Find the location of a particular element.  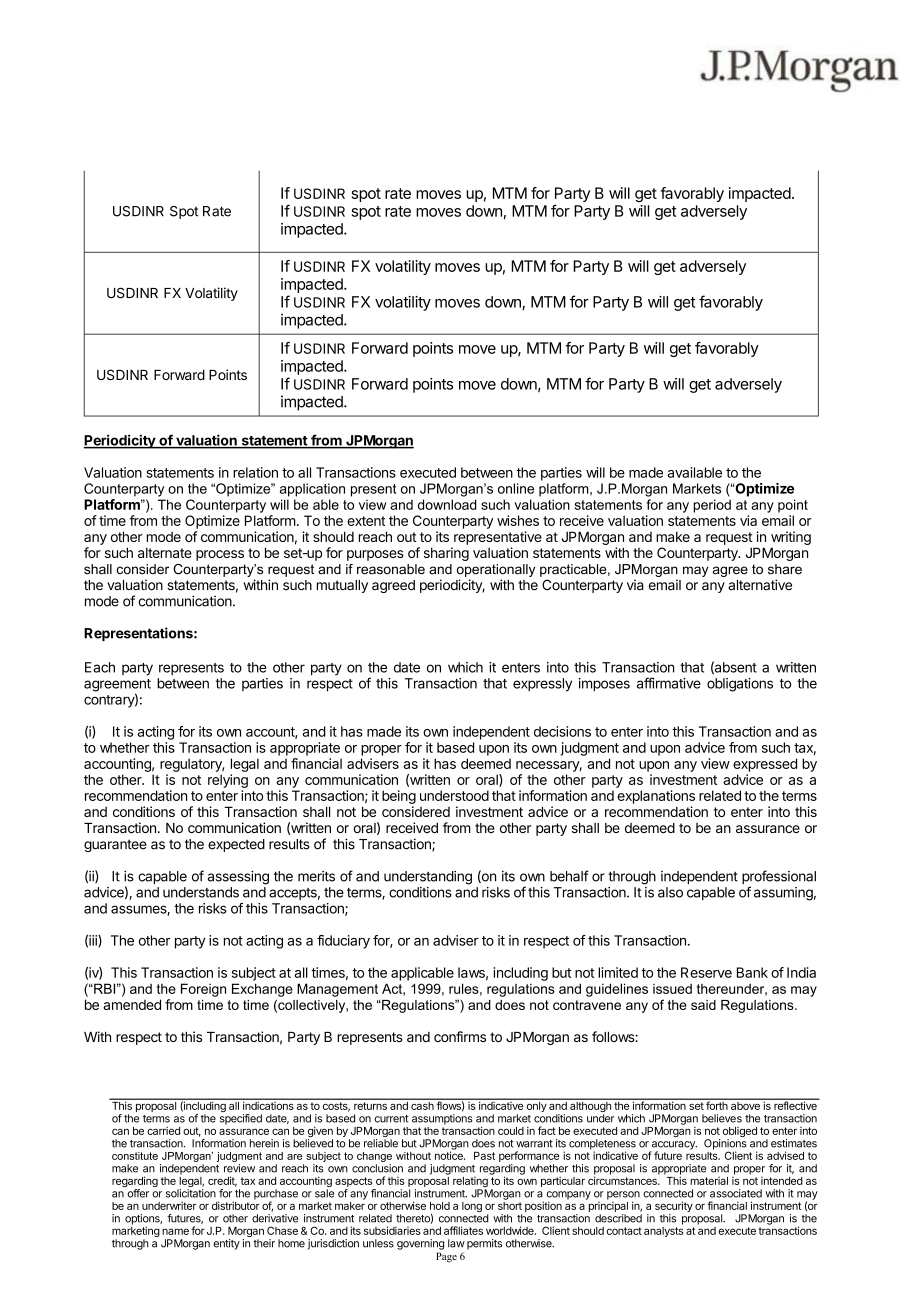

relation is located at coordinates (255, 472).
